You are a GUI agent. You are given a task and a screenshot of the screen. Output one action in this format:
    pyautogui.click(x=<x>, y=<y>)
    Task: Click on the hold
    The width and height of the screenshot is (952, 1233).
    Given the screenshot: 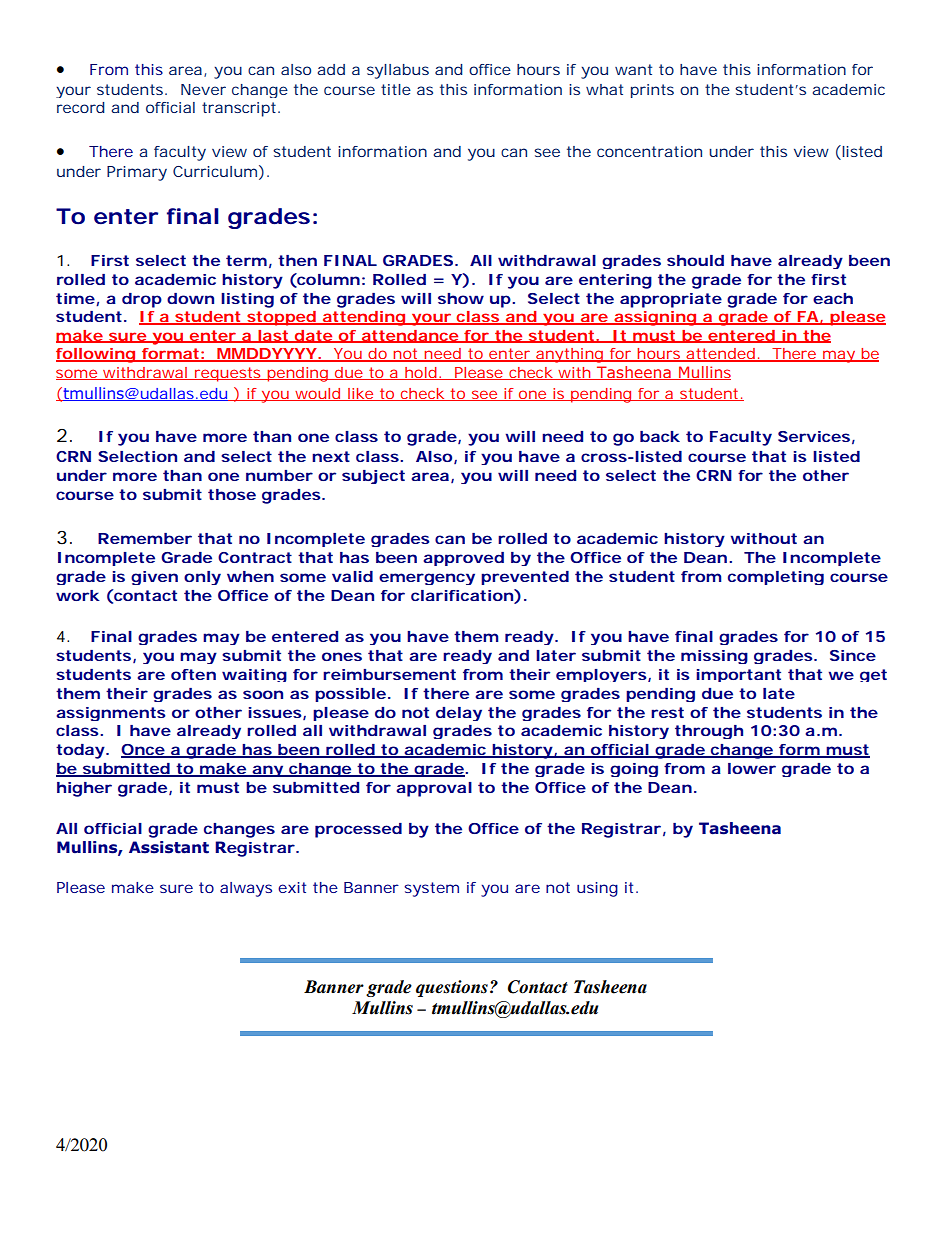 What is the action you would take?
    pyautogui.click(x=420, y=373)
